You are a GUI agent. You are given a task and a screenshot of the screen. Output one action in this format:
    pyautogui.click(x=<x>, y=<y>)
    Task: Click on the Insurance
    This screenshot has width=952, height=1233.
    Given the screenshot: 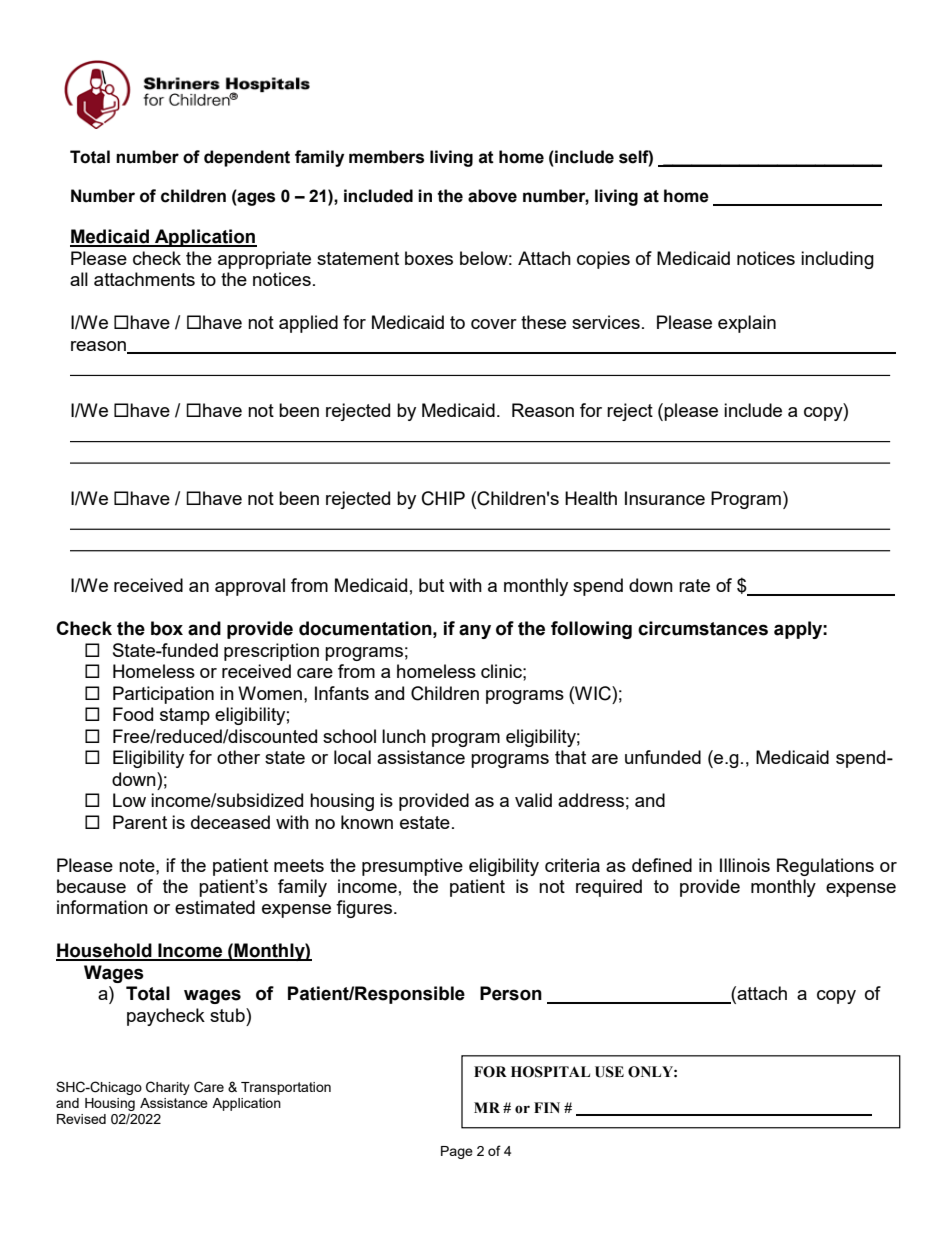 What is the action you would take?
    pyautogui.click(x=665, y=498)
